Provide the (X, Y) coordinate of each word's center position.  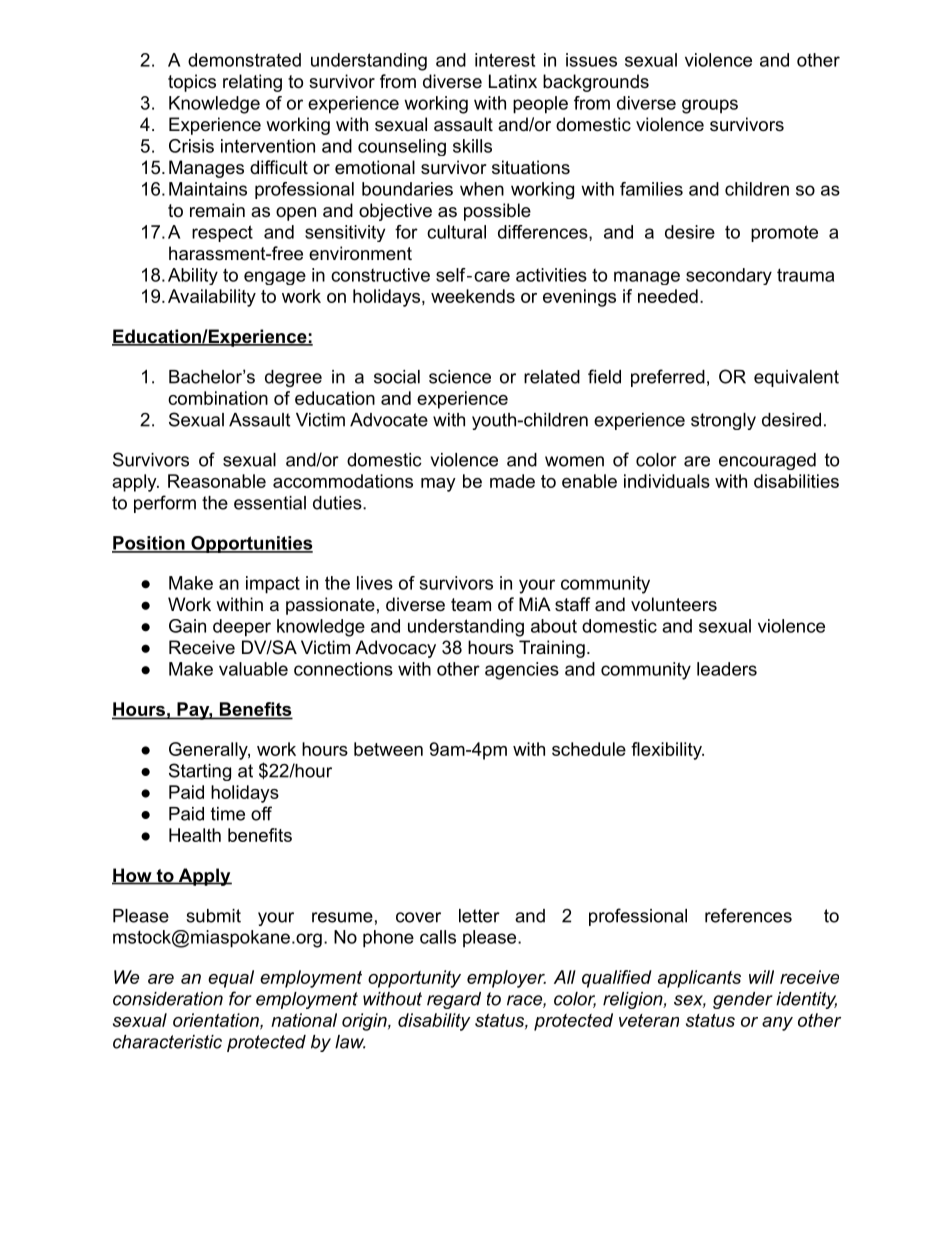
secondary (729, 276)
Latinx (513, 81)
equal (231, 979)
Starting (200, 772)
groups (710, 106)
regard (454, 1000)
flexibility (667, 751)
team (471, 605)
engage (275, 278)
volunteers (674, 604)
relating (252, 83)
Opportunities (251, 544)
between (388, 749)
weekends (473, 296)
